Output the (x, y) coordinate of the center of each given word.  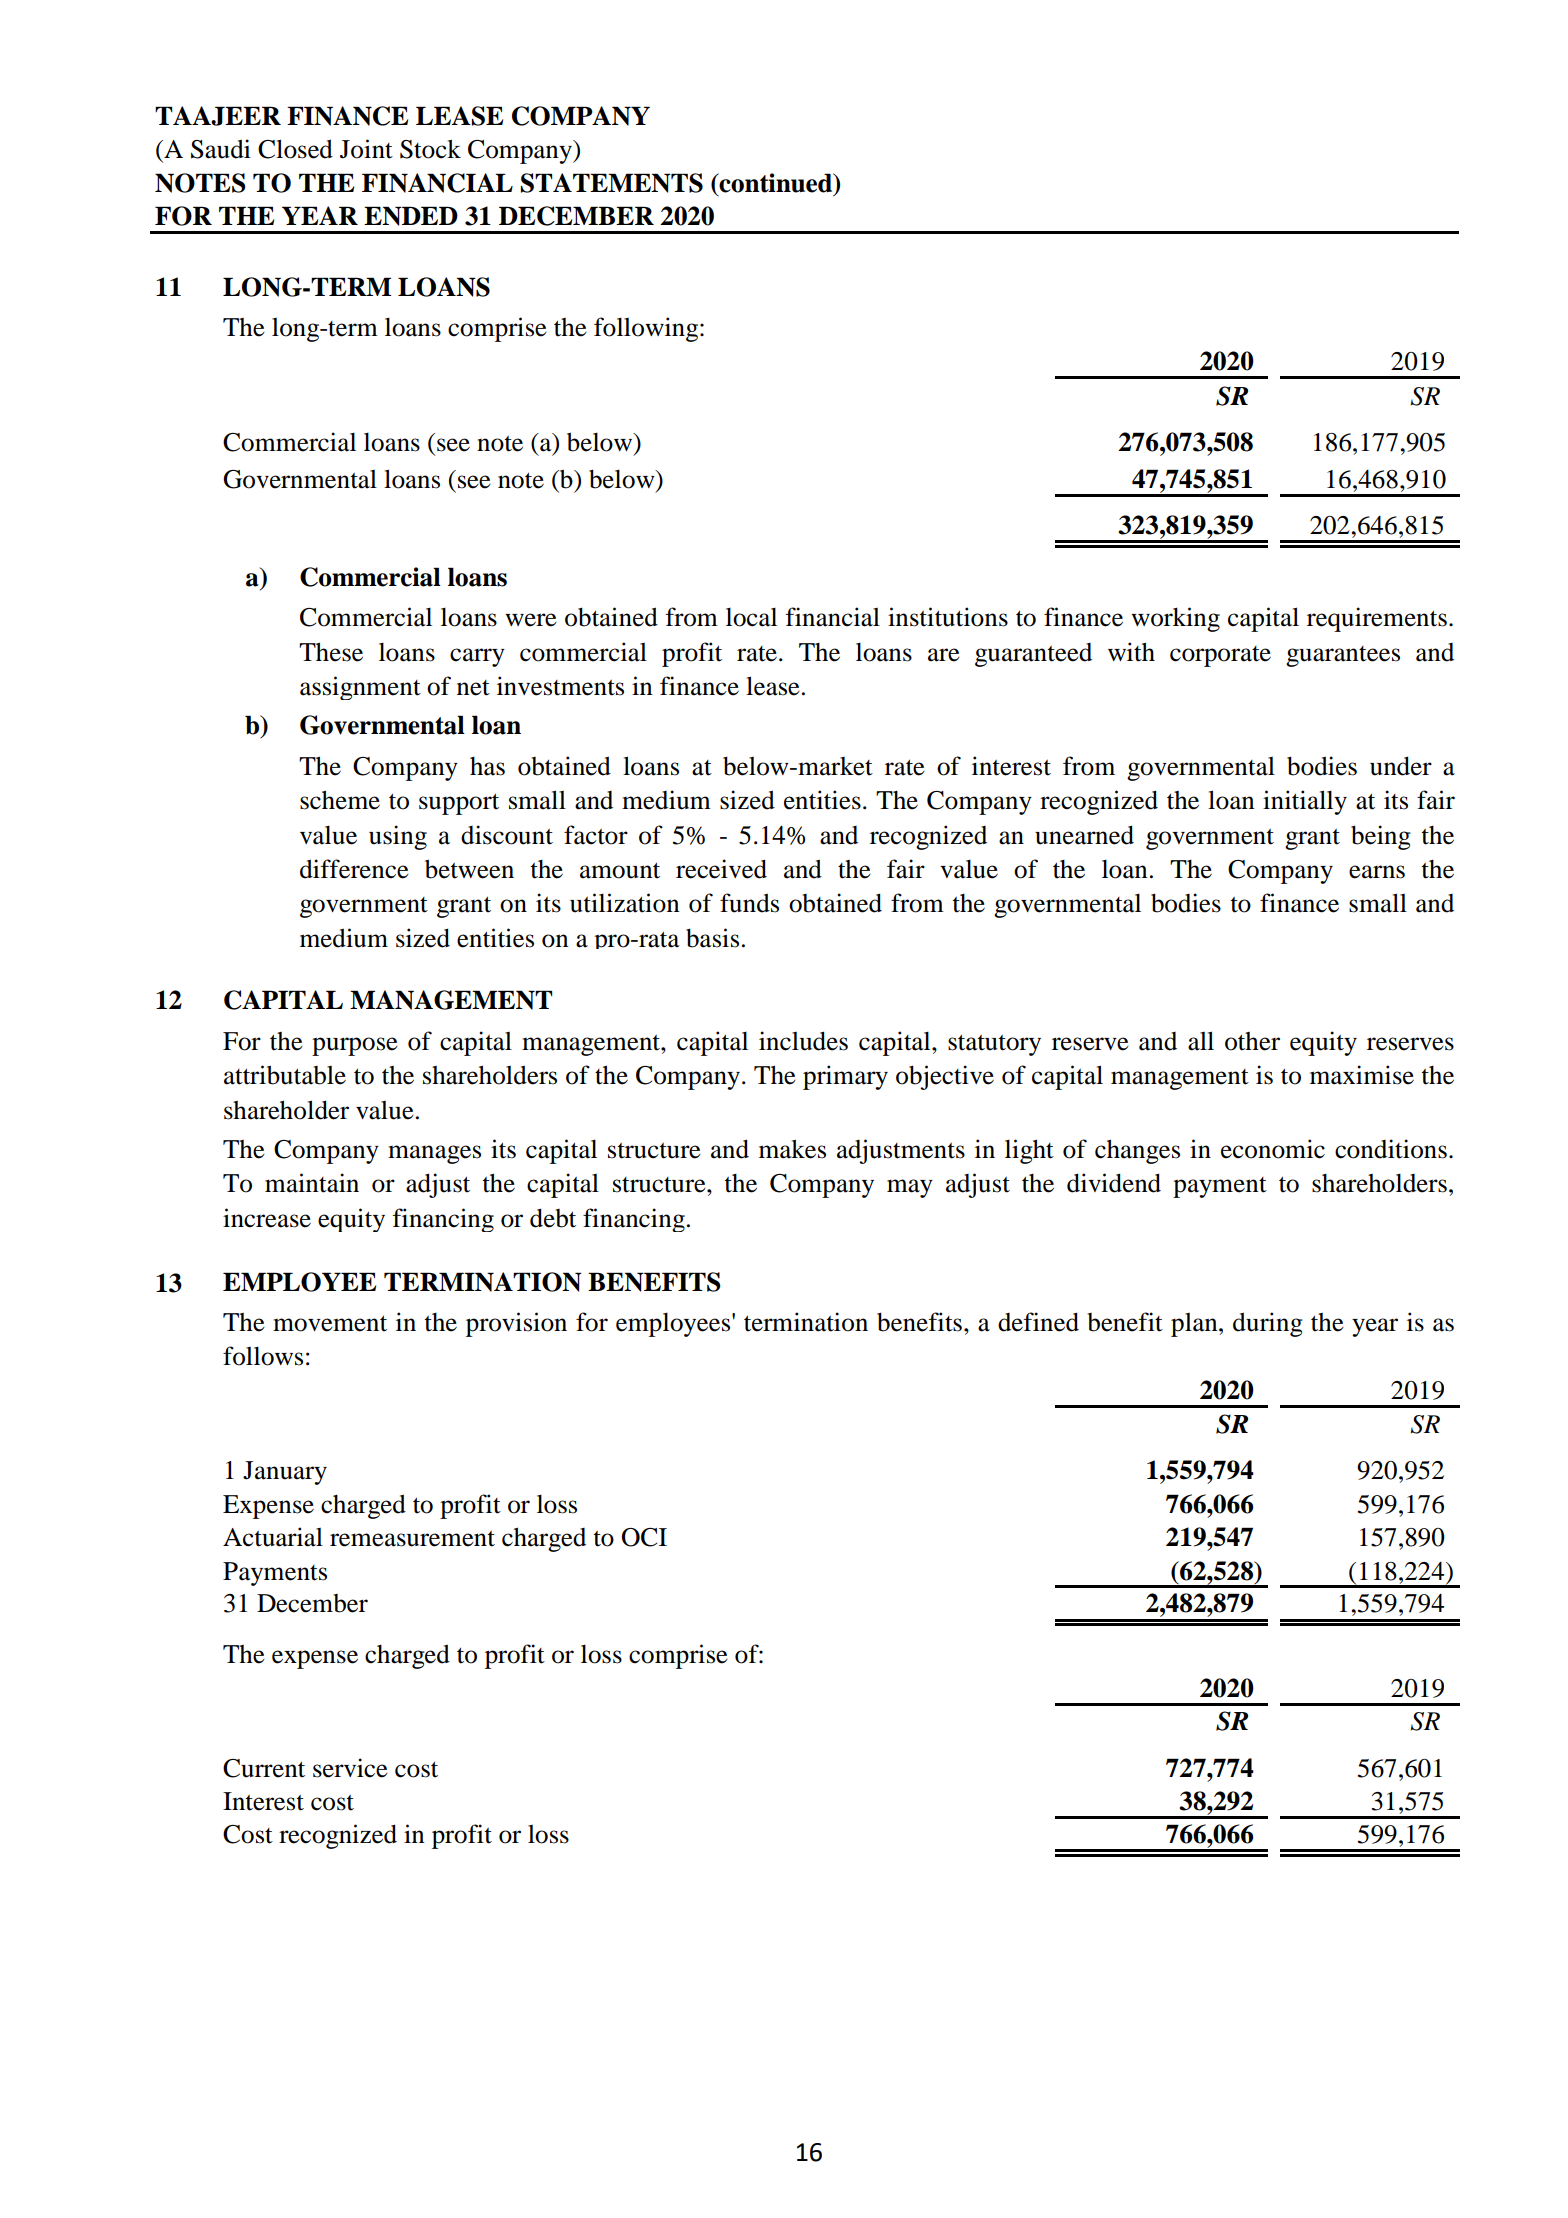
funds (749, 903)
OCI (644, 1537)
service (350, 1768)
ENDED (411, 216)
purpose (355, 1046)
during (1268, 1324)
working (1175, 619)
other (1252, 1041)
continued (776, 183)
